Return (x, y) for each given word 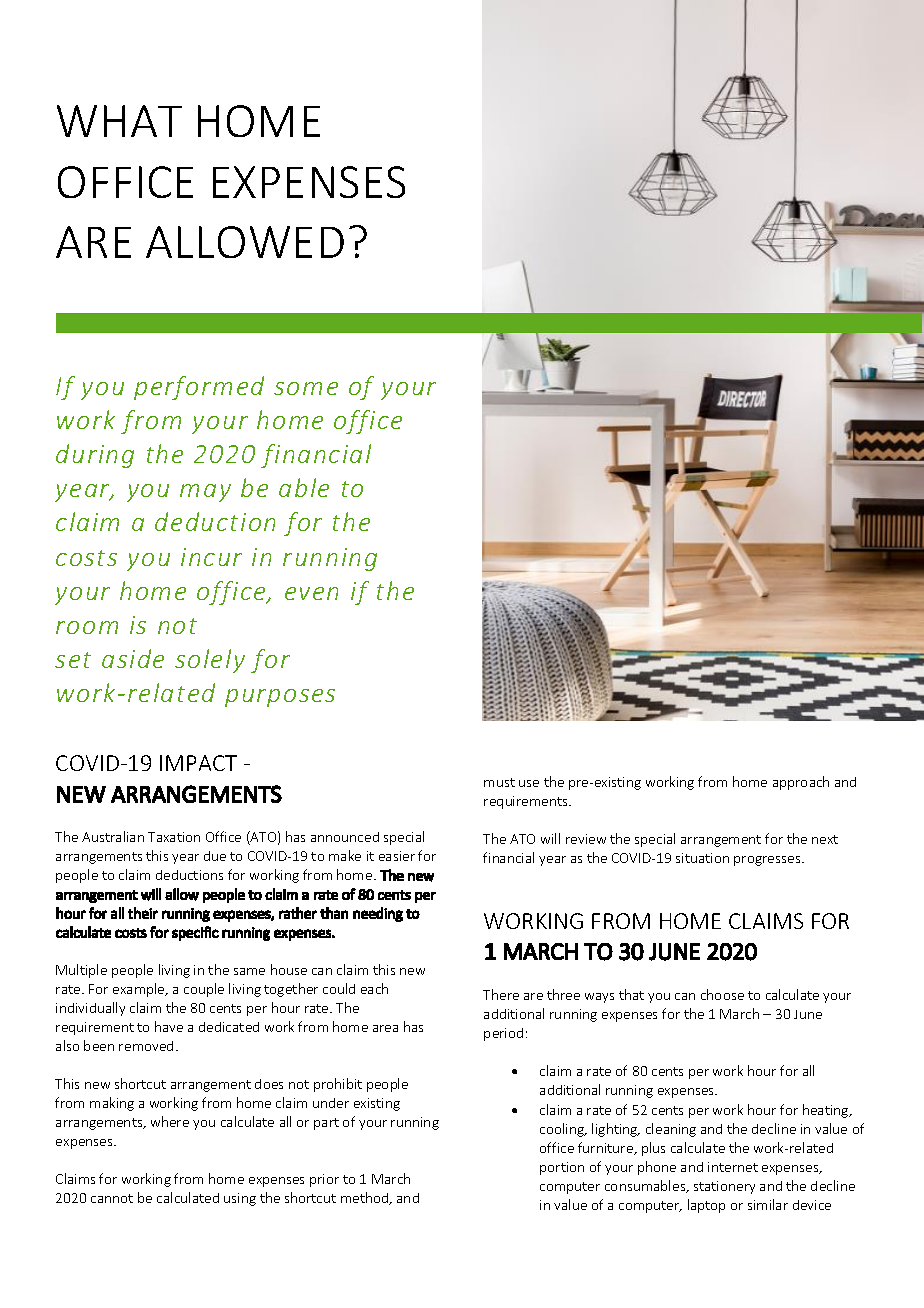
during (95, 456)
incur (211, 557)
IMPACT (198, 763)
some (306, 388)
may (205, 493)
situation (702, 858)
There (501, 994)
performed (199, 388)
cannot (112, 1198)
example (140, 990)
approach (801, 783)
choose (722, 994)
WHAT (119, 121)
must (499, 782)
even (311, 593)
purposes (280, 698)
